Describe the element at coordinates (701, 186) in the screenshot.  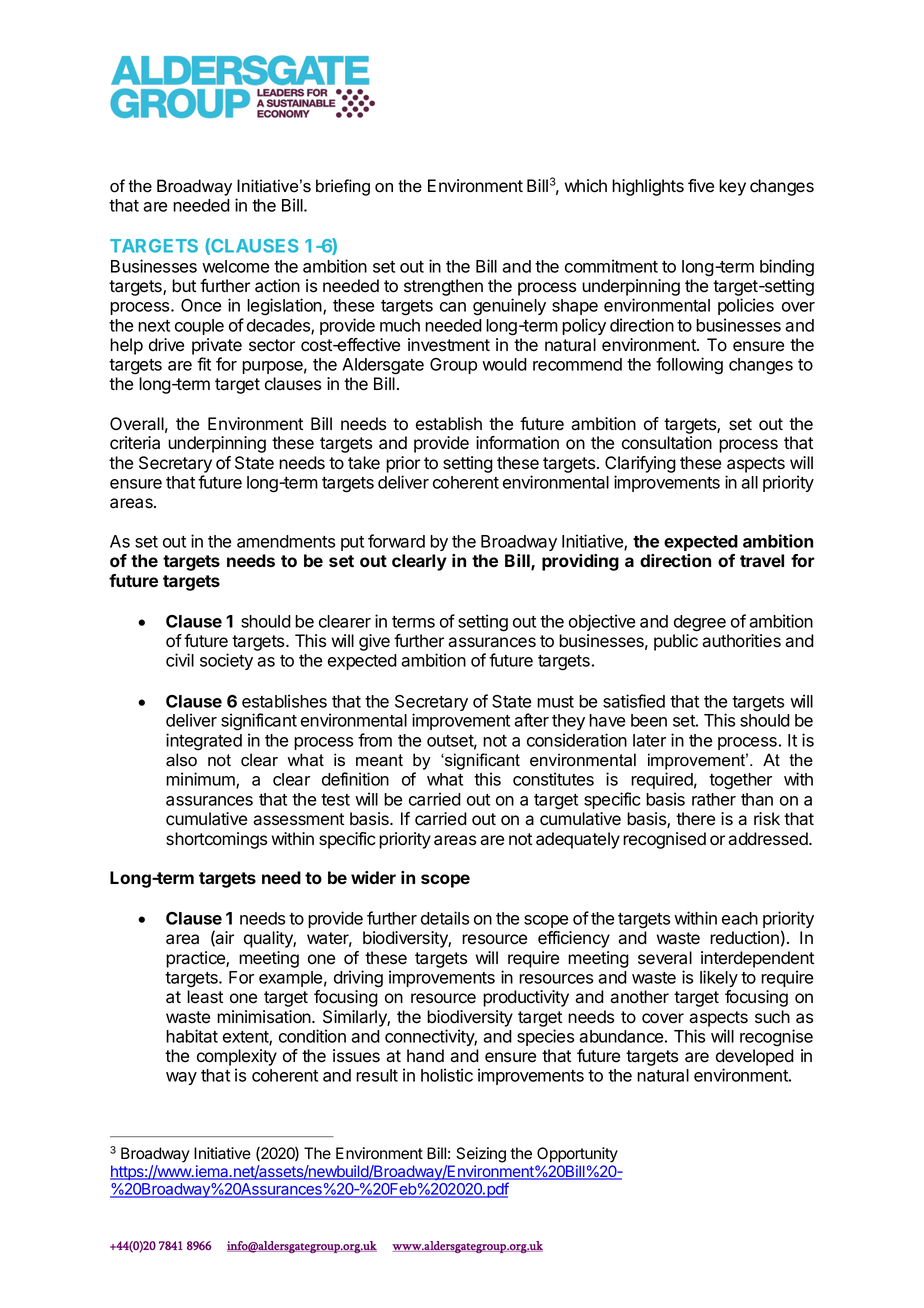
I see `five` at that location.
